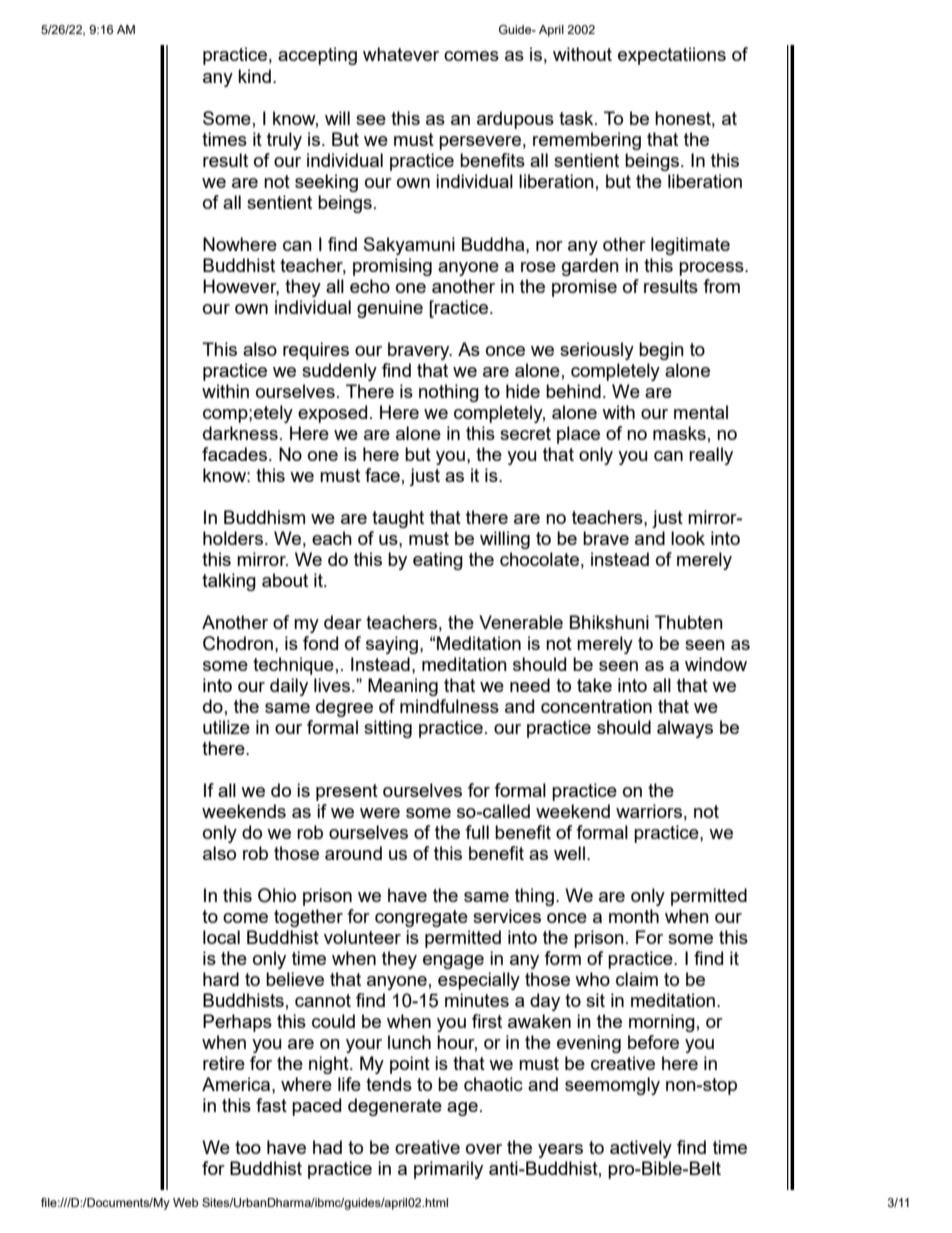 This page has width=952, height=1233. What do you see at coordinates (277, 895) in the page?
I see `Ohio` at bounding box center [277, 895].
